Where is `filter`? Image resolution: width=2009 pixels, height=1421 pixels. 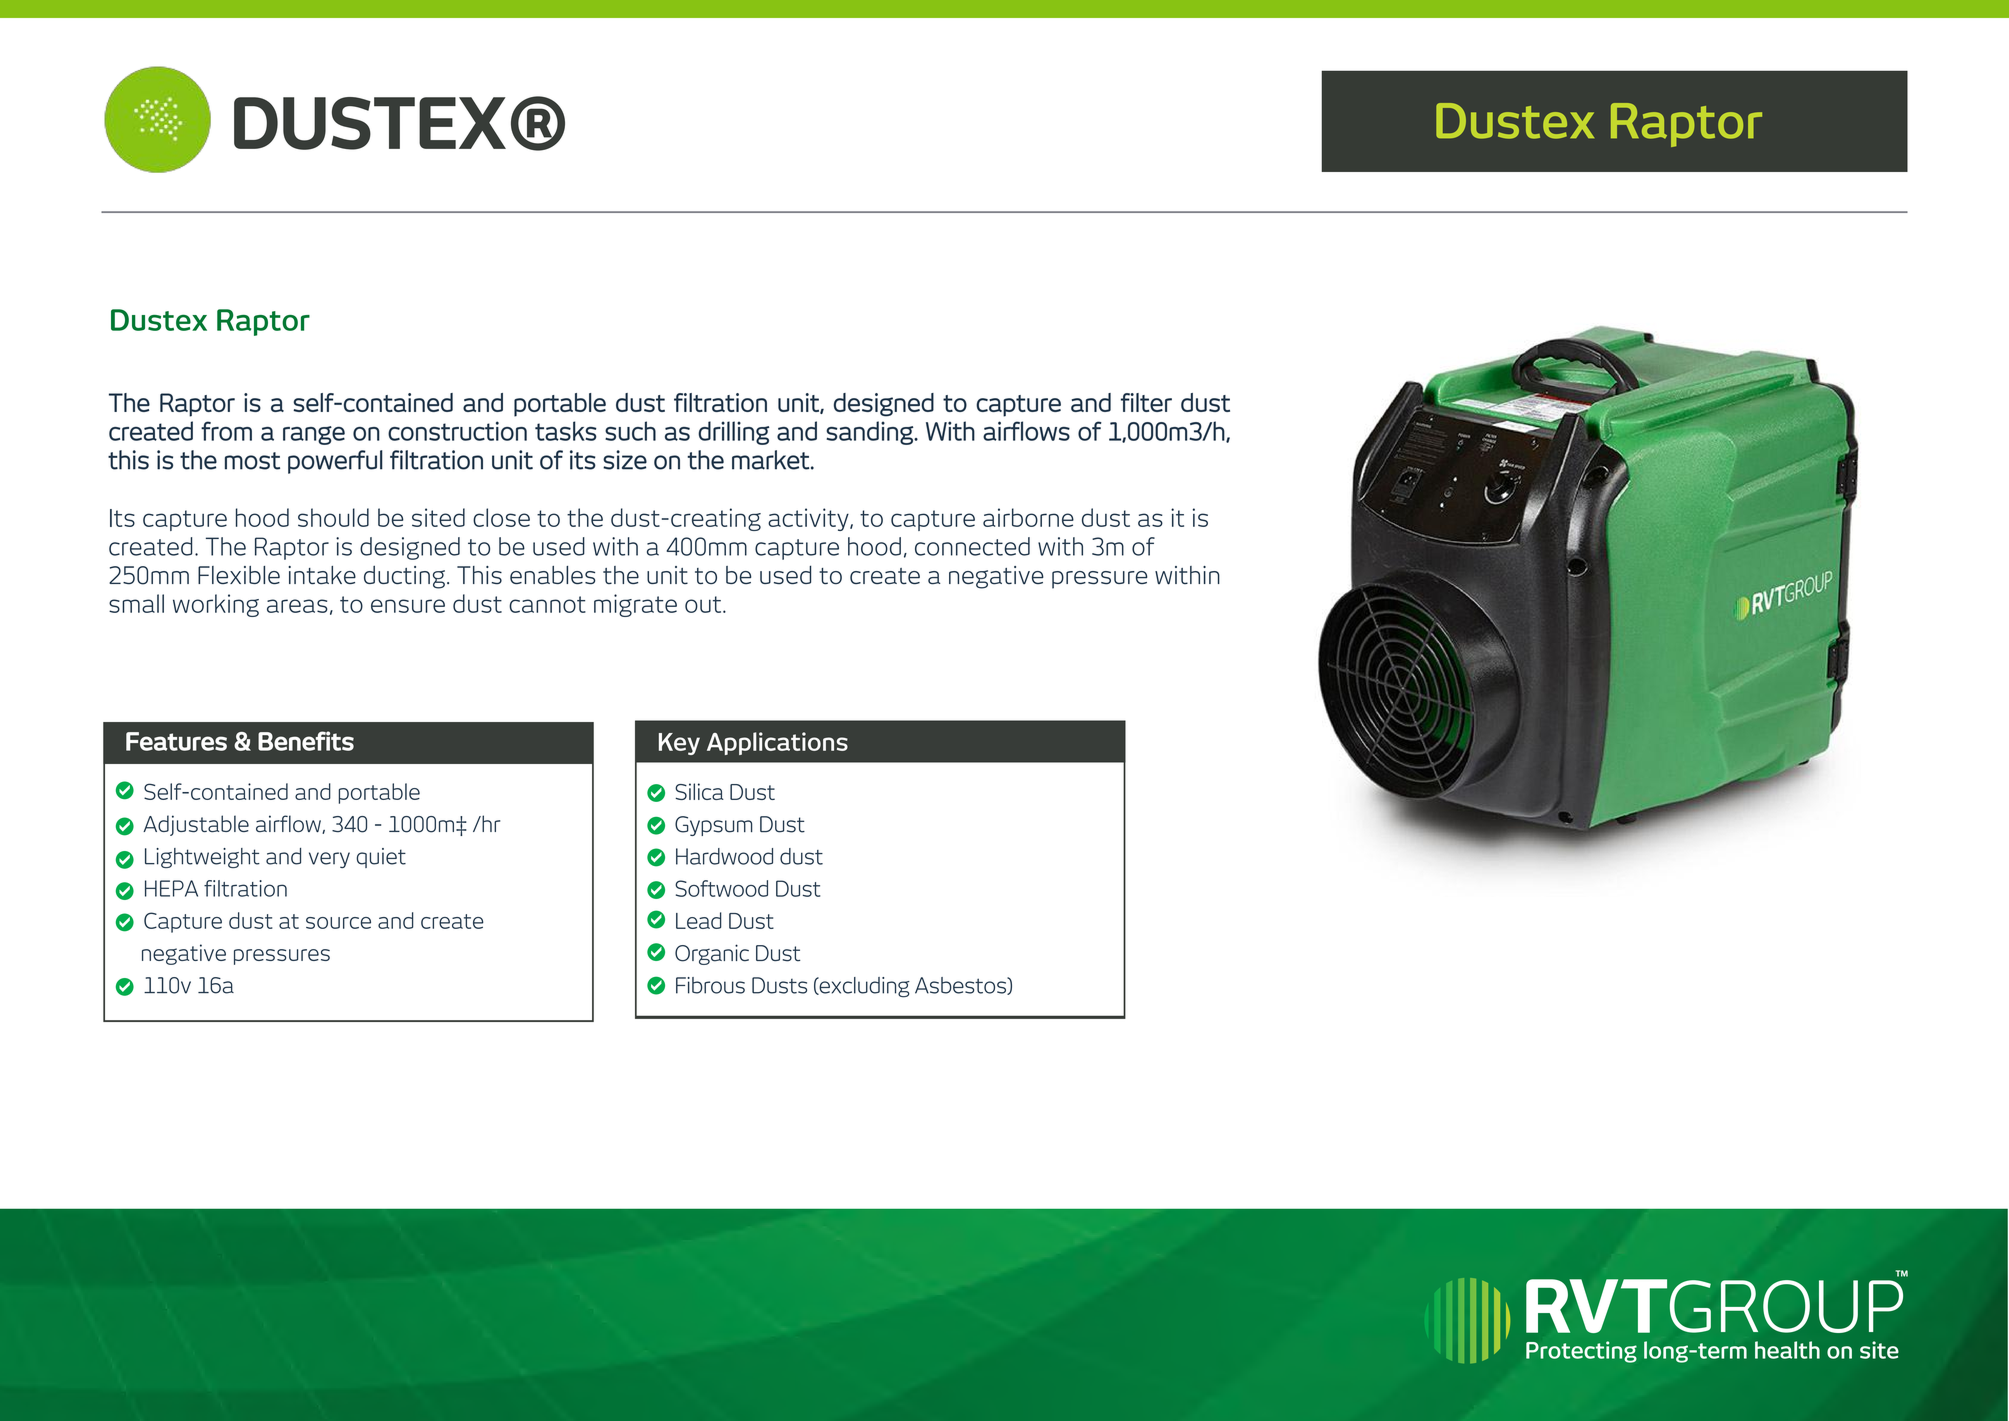
filter is located at coordinates (1146, 402).
